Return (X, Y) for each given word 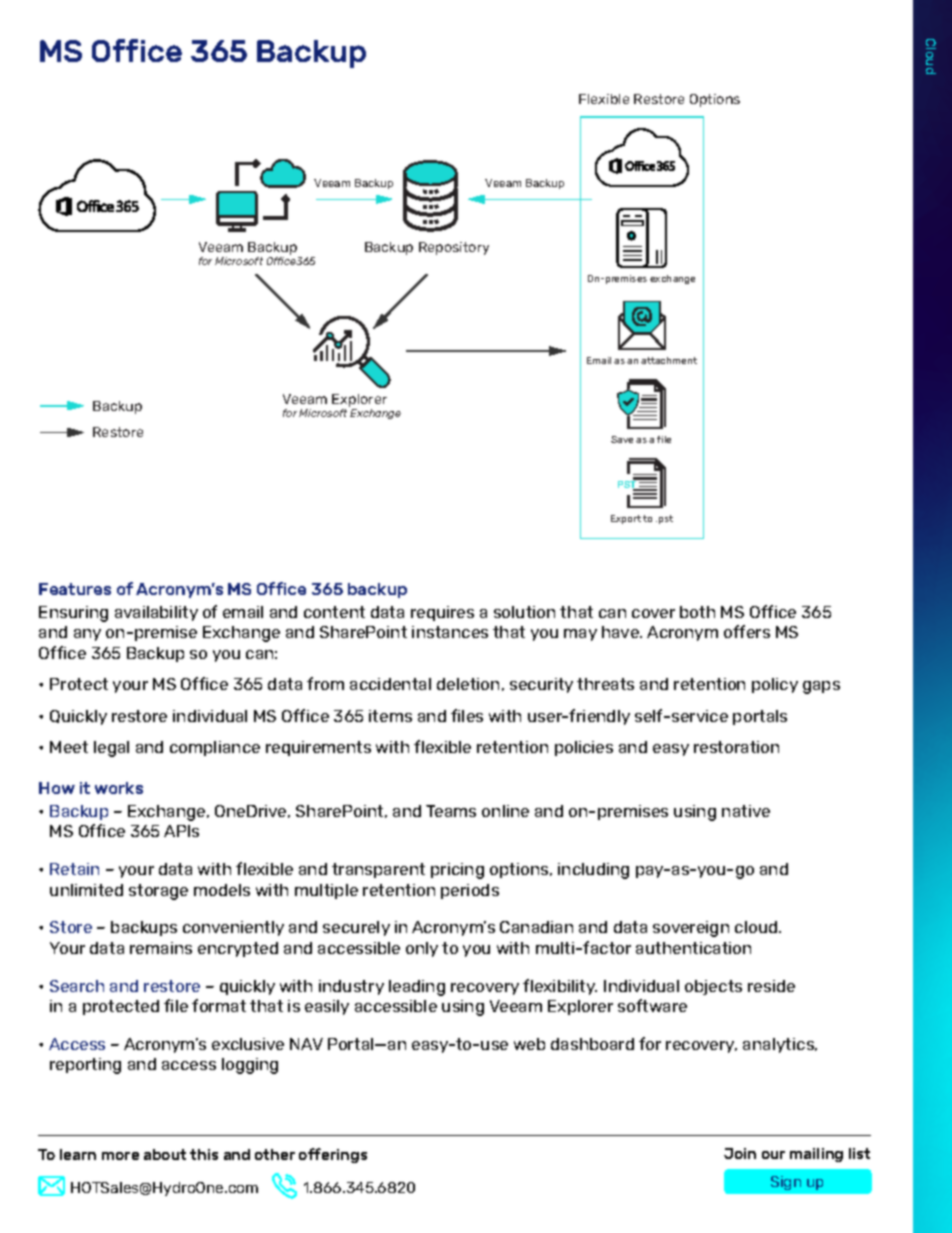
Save (622, 439)
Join (740, 1153)
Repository (454, 248)
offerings (333, 1155)
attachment (669, 360)
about (165, 1154)
